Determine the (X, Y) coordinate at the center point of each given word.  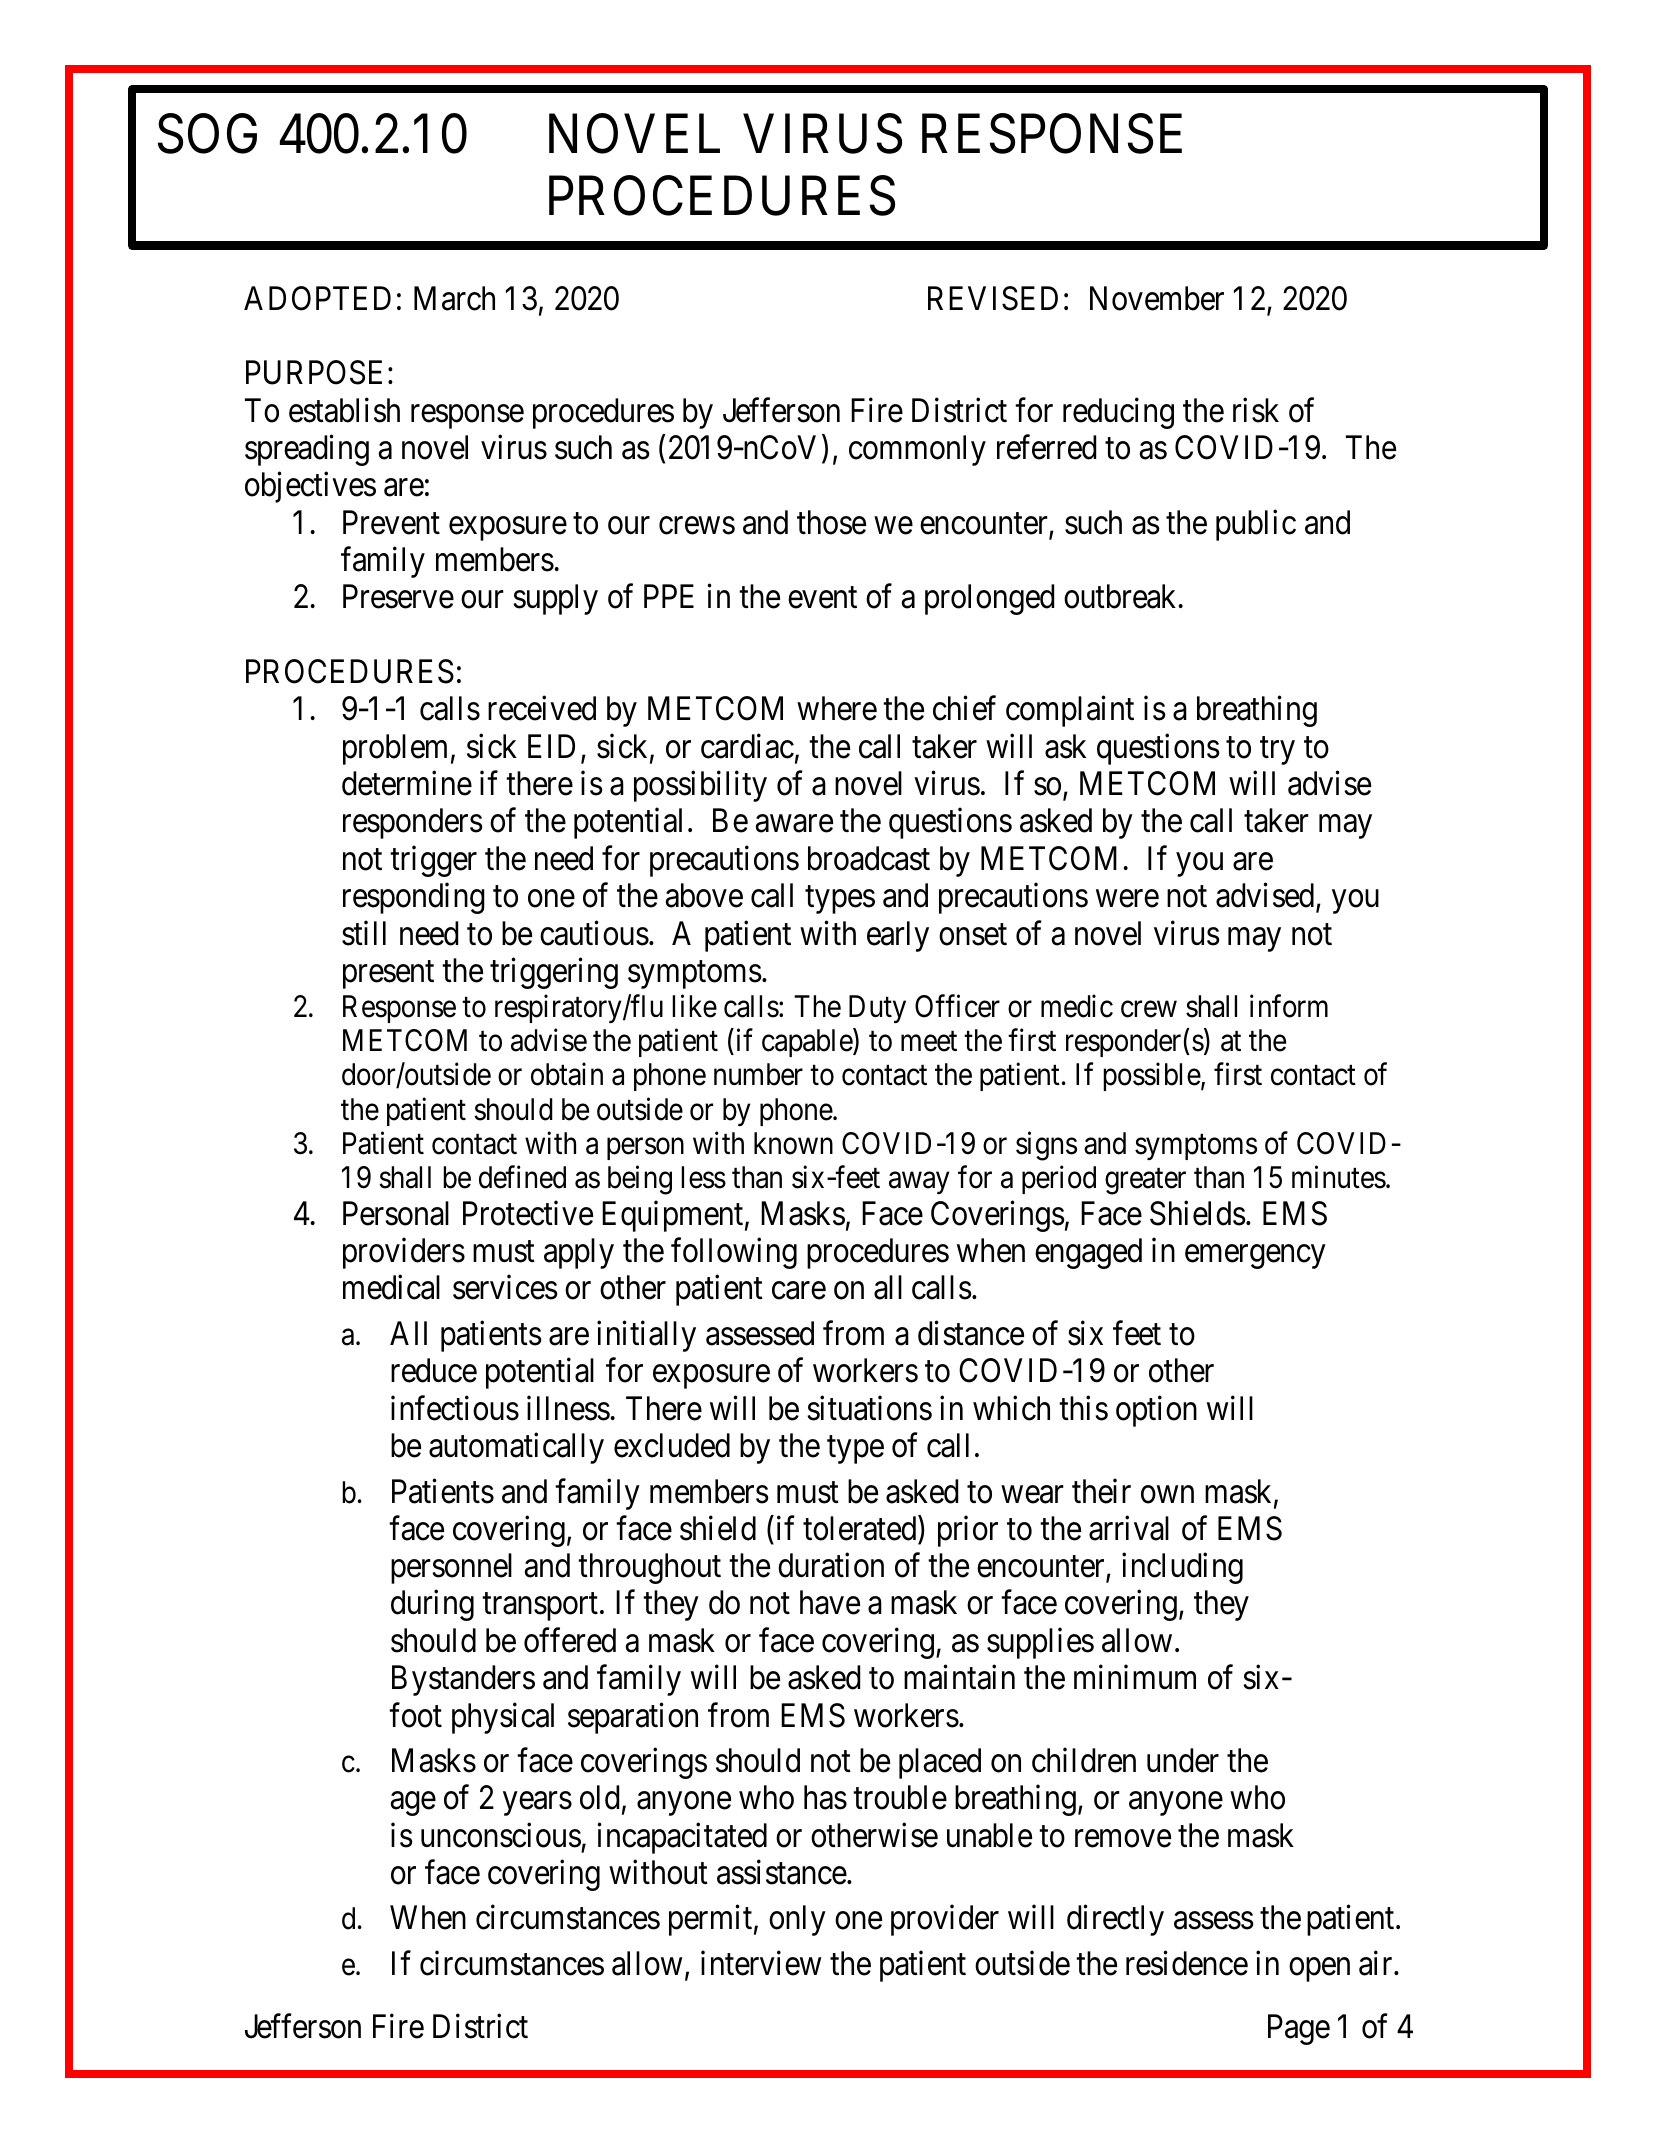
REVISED (993, 298)
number (758, 1074)
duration (831, 1565)
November (1157, 298)
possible (1152, 1077)
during (432, 1605)
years (537, 1804)
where (837, 708)
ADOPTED (317, 298)
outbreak (1120, 596)
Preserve (398, 597)
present (388, 975)
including (1182, 1568)
